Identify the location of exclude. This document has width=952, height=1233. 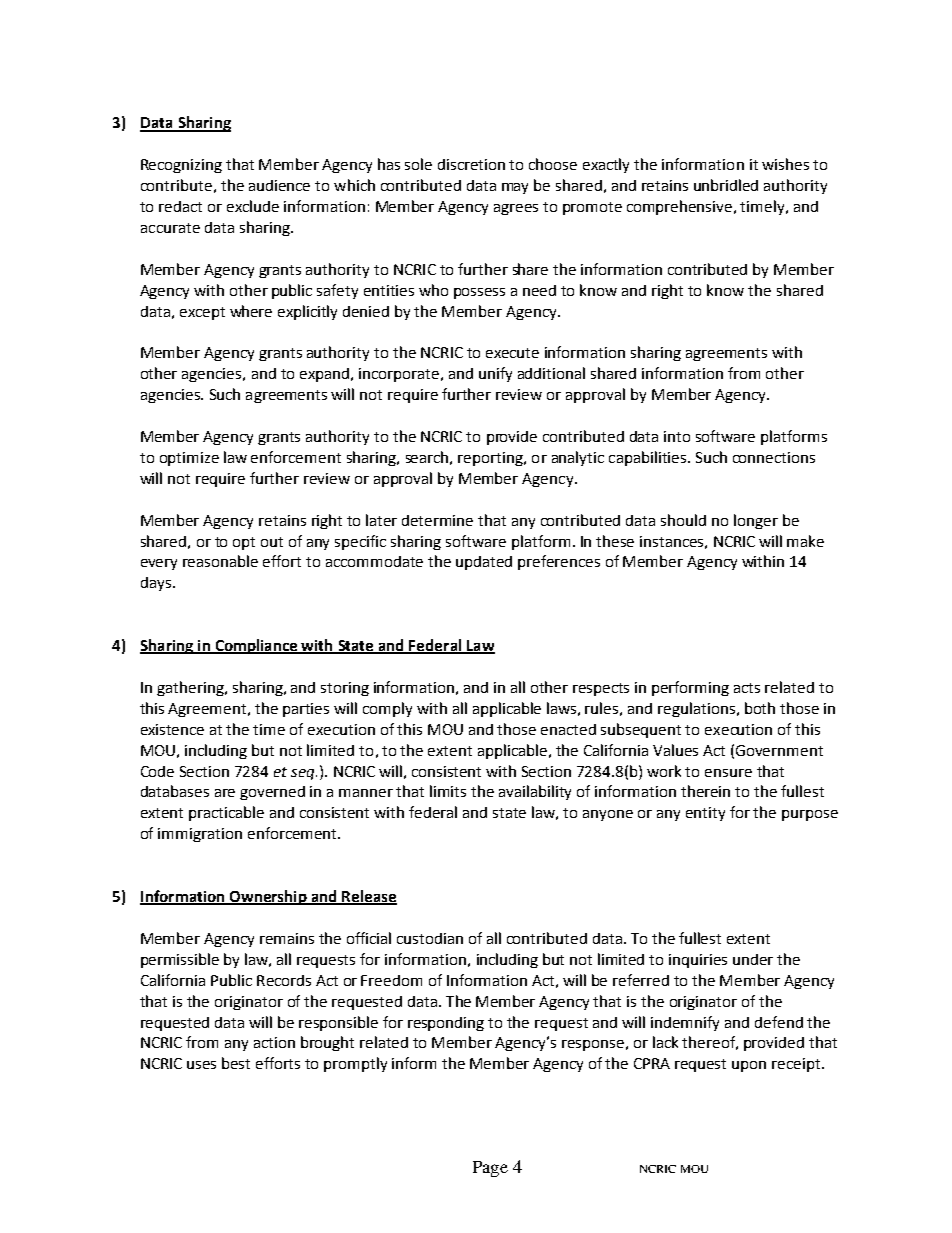
(253, 206).
